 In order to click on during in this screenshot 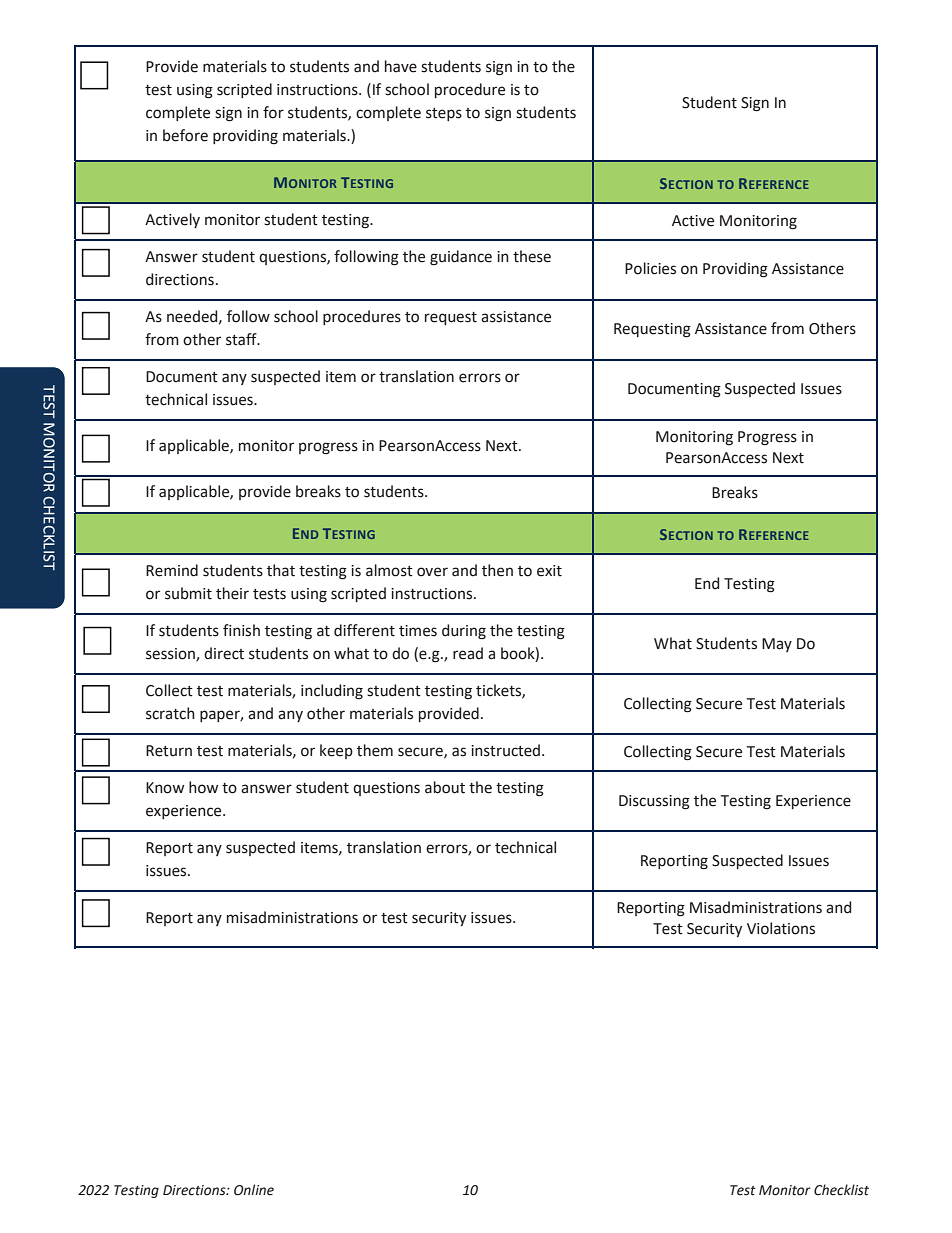, I will do `click(464, 632)`.
